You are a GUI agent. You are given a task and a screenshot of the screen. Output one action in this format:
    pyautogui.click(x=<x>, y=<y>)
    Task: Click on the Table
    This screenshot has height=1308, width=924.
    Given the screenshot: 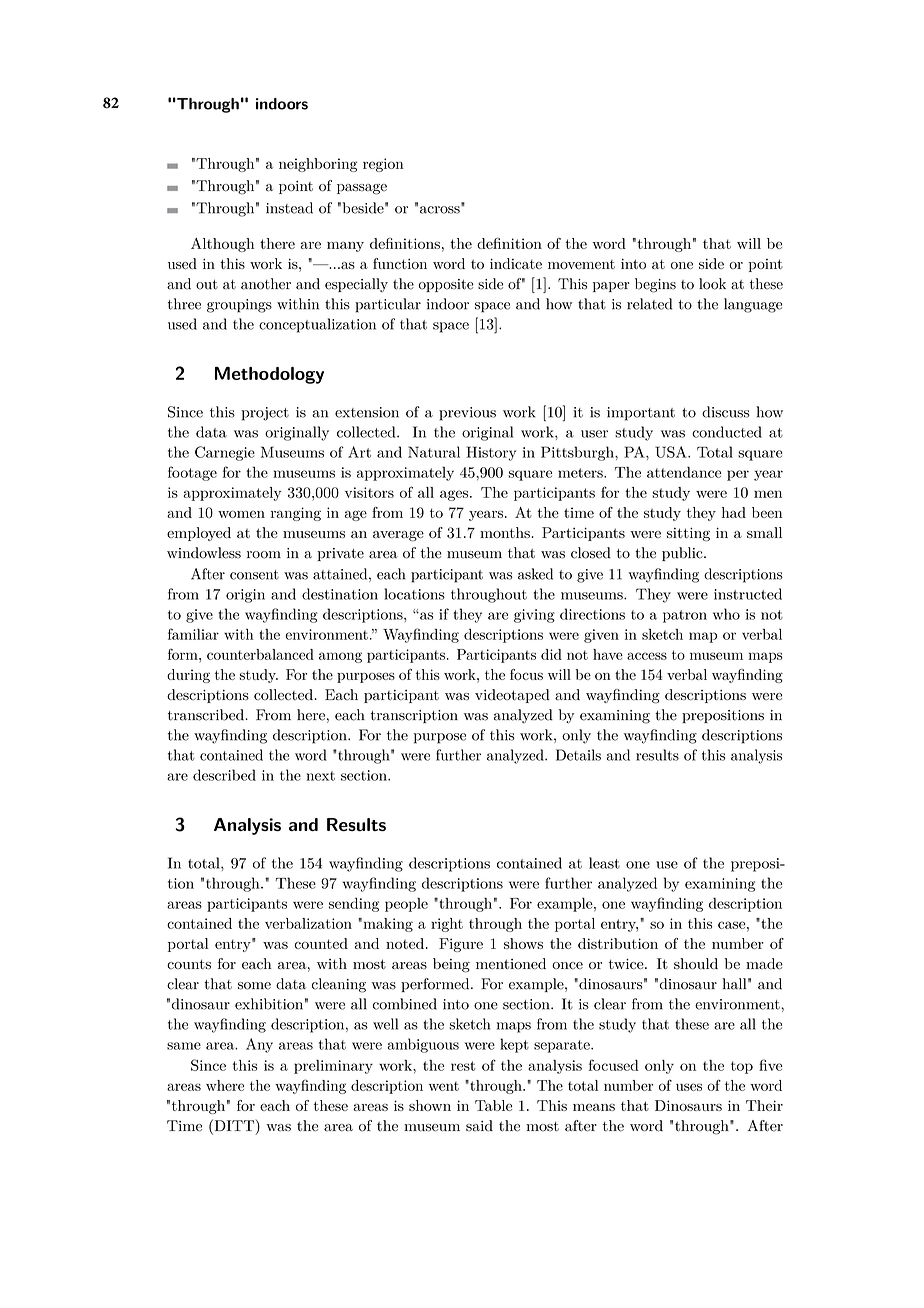 What is the action you would take?
    pyautogui.click(x=493, y=1105)
